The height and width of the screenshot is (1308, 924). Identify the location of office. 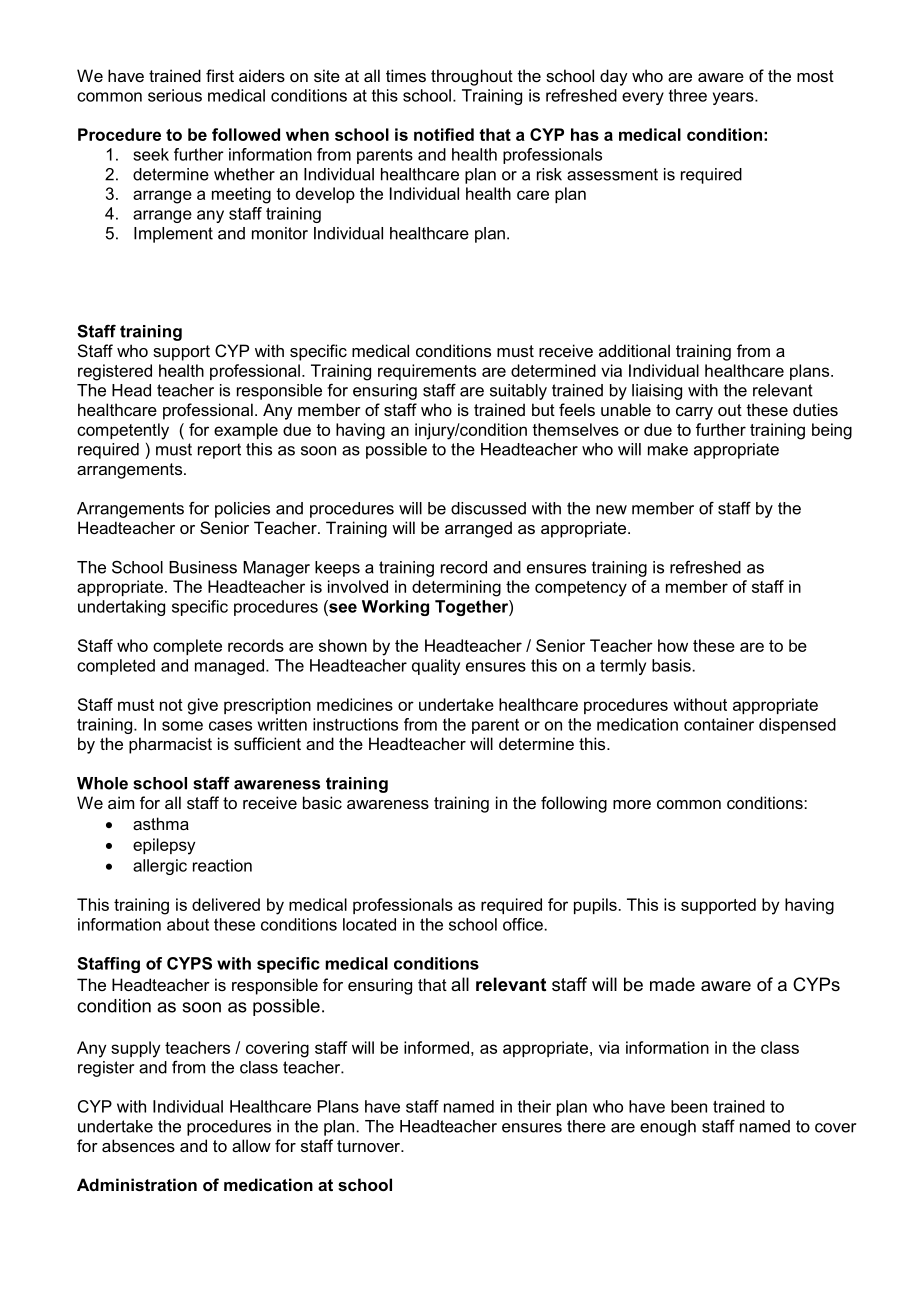
(523, 924).
